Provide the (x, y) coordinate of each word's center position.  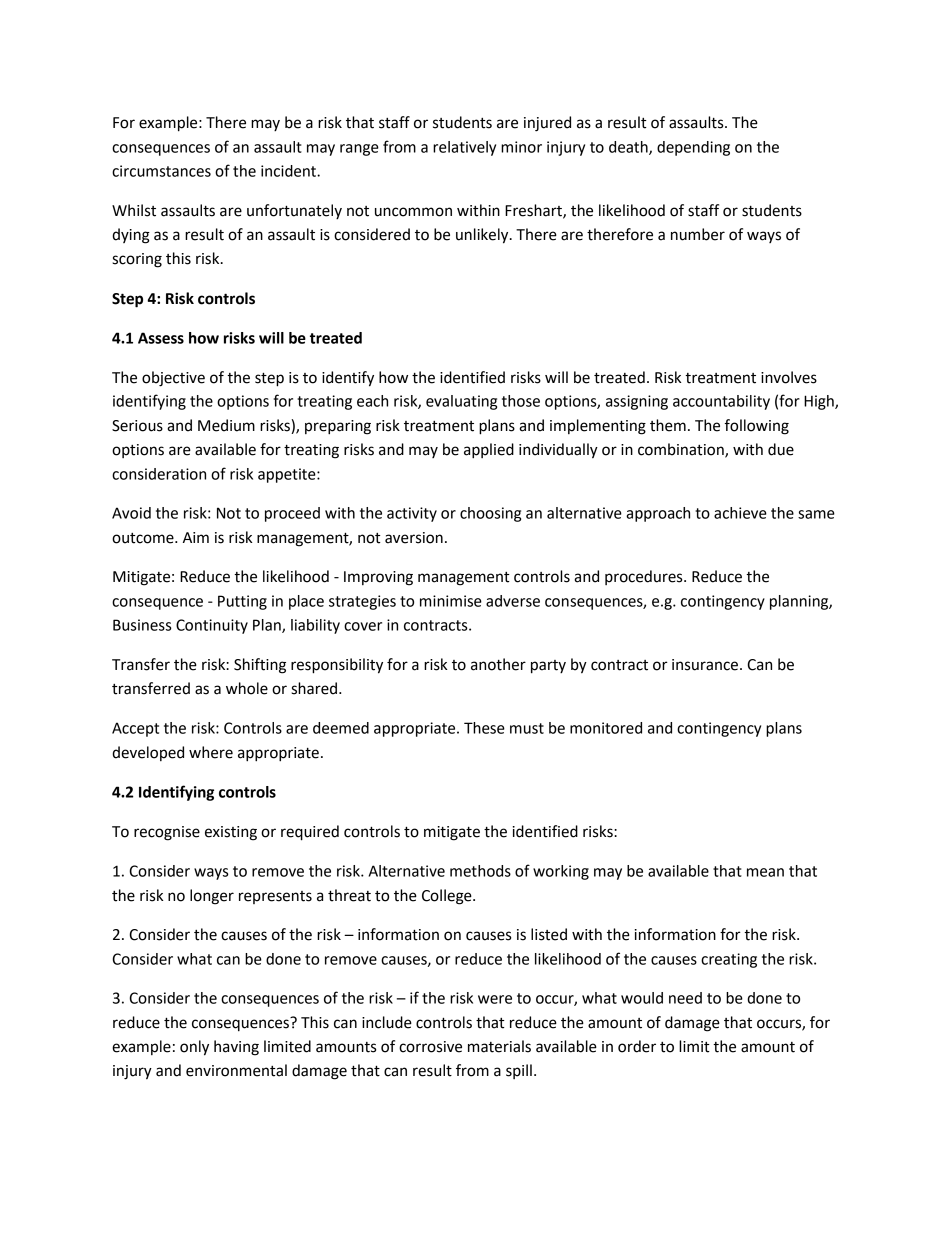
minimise (451, 601)
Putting (242, 602)
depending (693, 148)
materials (499, 1046)
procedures (645, 577)
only (194, 1048)
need (685, 998)
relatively (464, 148)
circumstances (161, 171)
